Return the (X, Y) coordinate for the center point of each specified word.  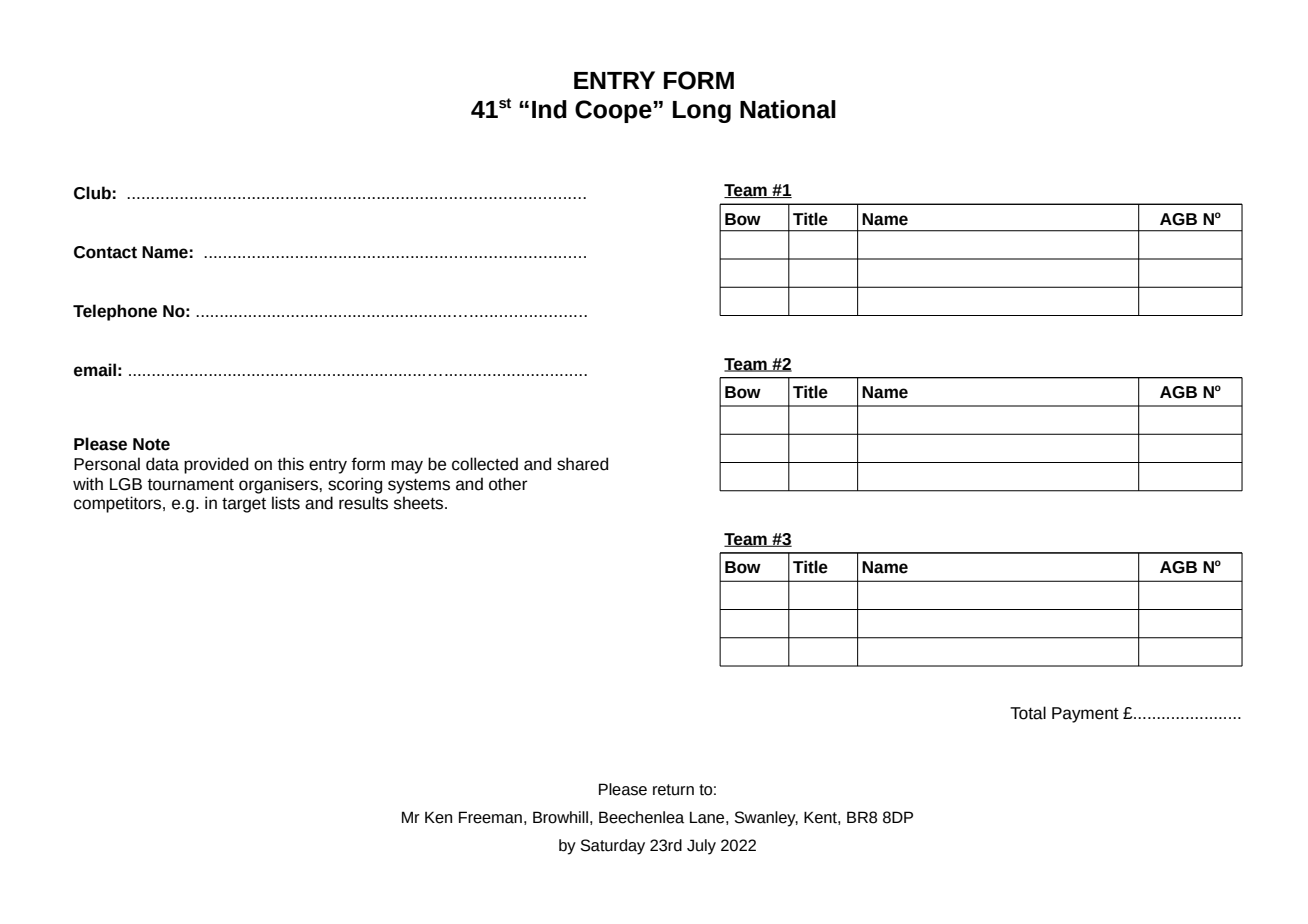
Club (92, 193)
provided (216, 465)
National (788, 109)
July (701, 847)
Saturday (613, 847)
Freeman (490, 817)
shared (582, 464)
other (508, 484)
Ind (549, 109)
